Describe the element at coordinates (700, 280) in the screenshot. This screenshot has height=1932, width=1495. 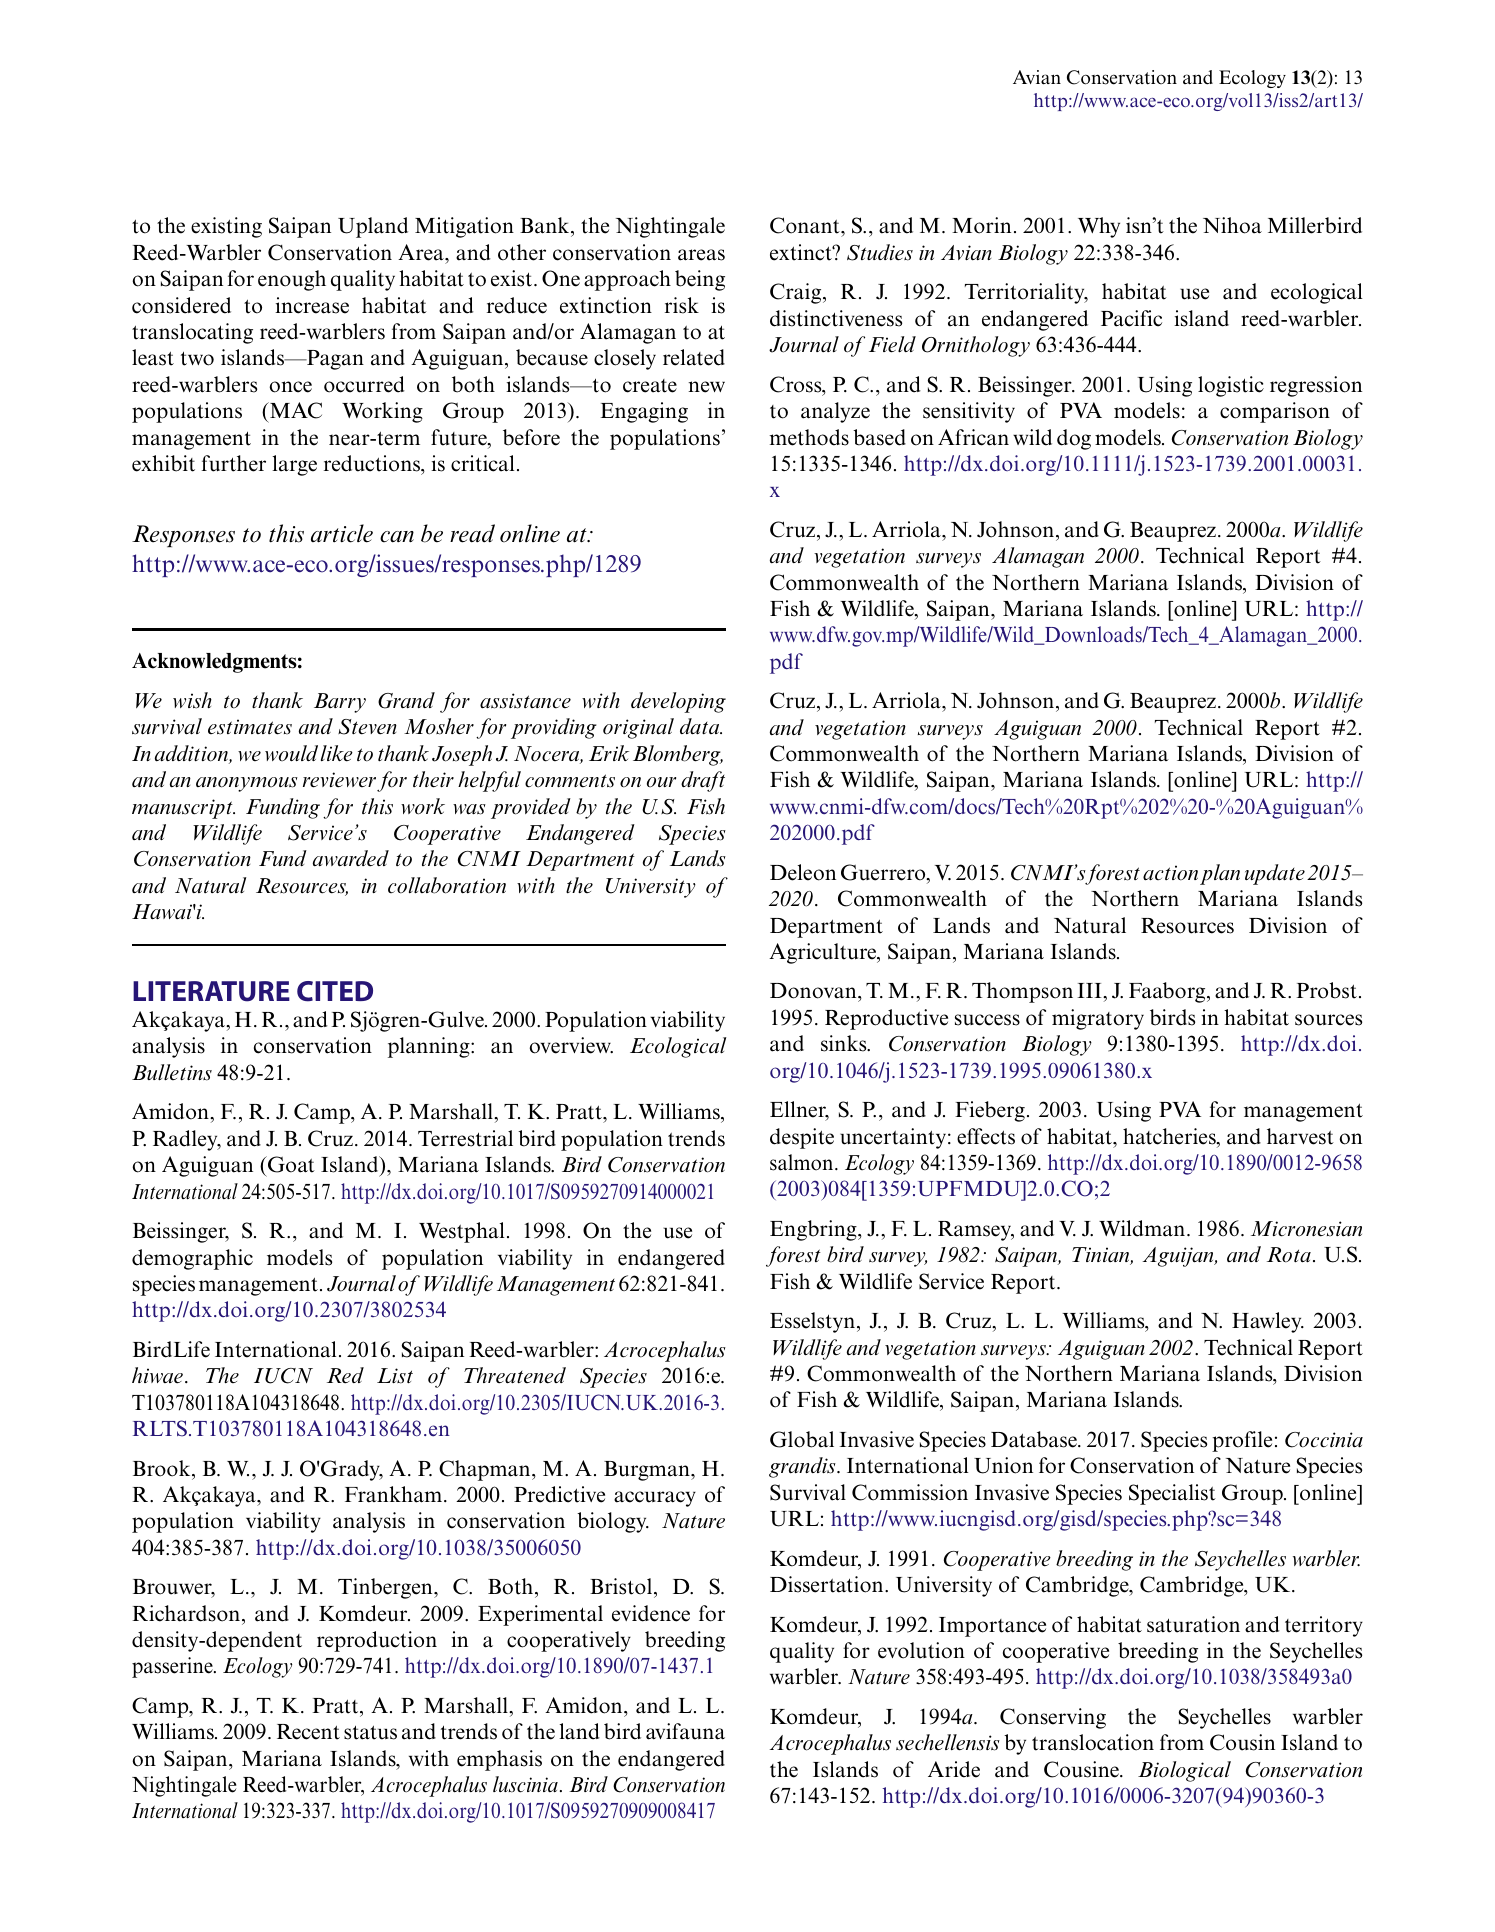
I see `being` at that location.
